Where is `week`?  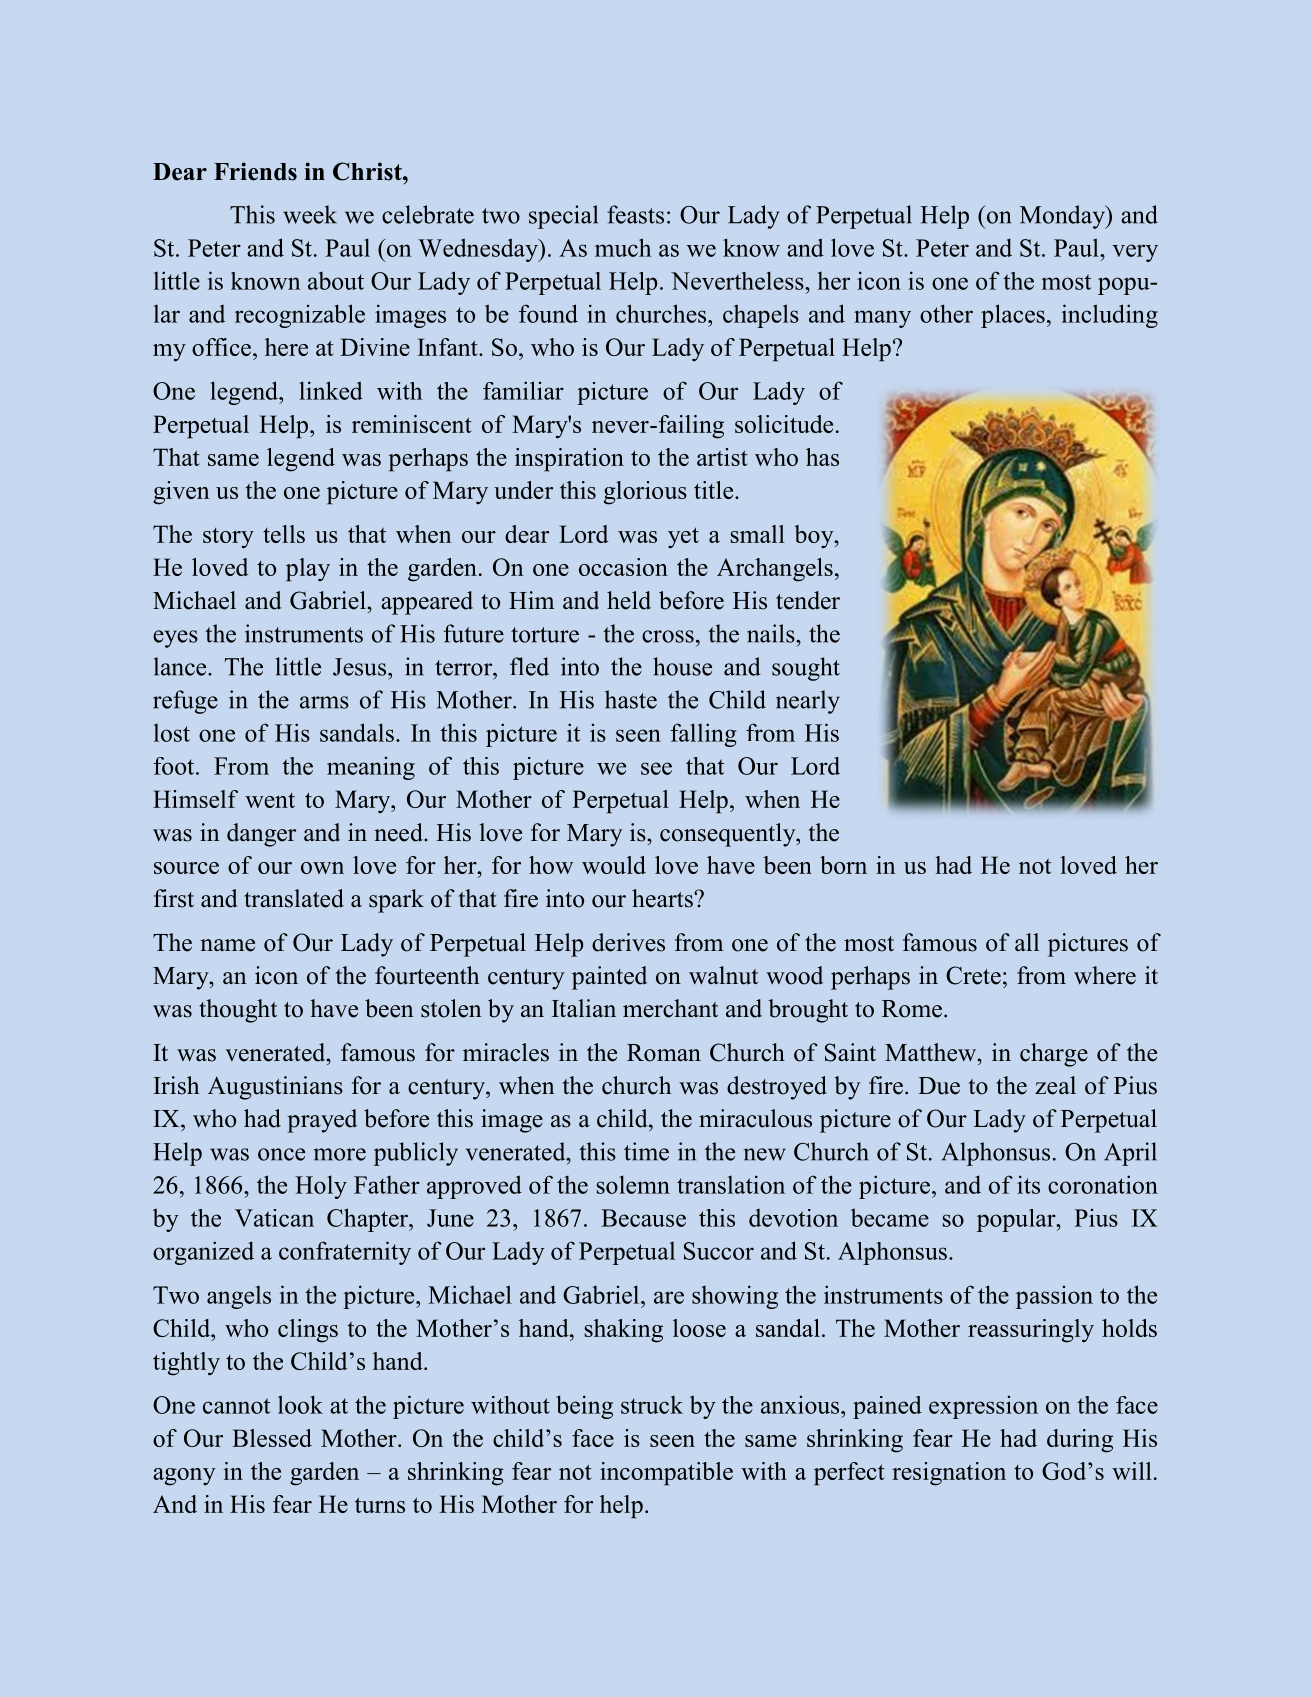 week is located at coordinates (310, 214).
